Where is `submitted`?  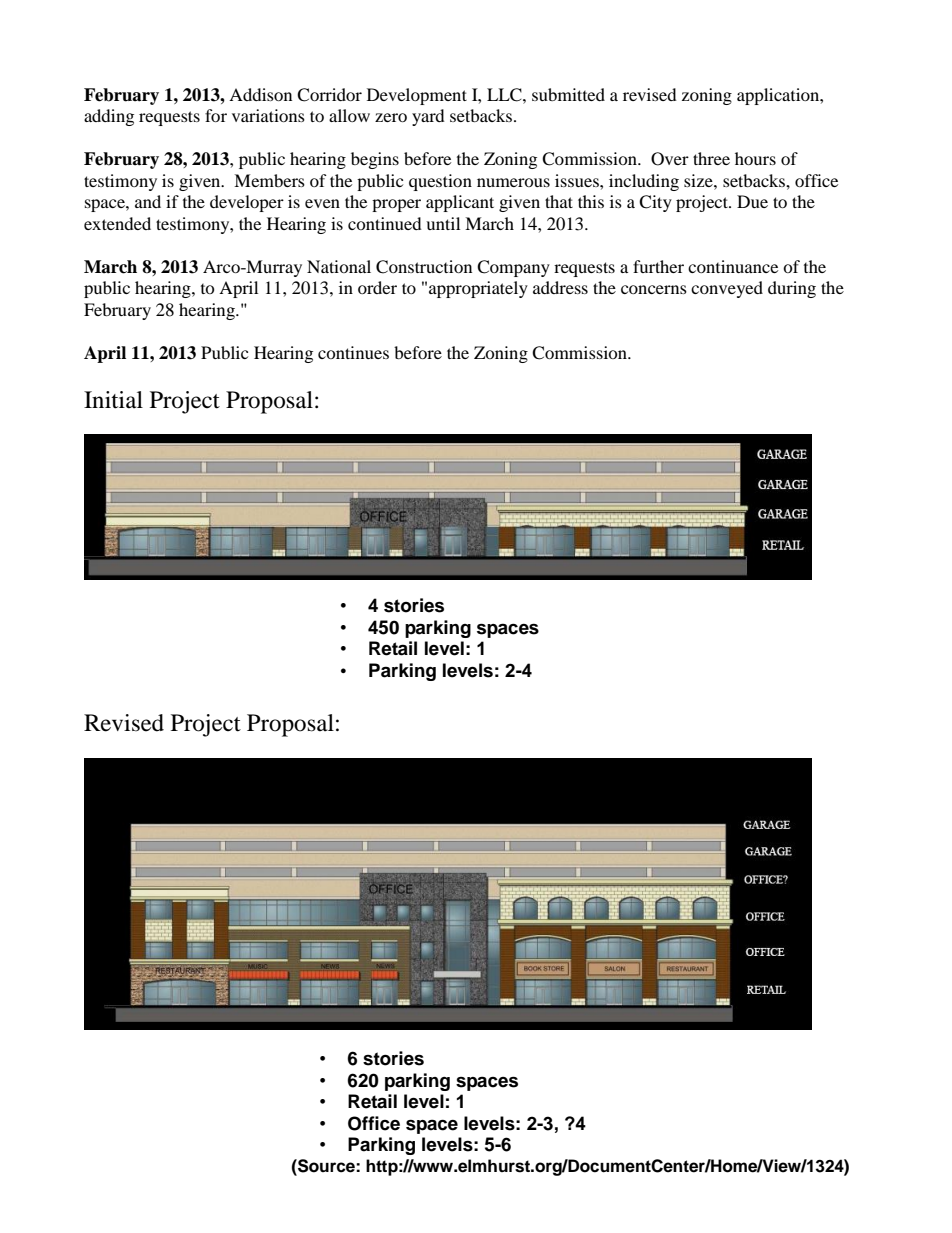 submitted is located at coordinates (568, 94).
